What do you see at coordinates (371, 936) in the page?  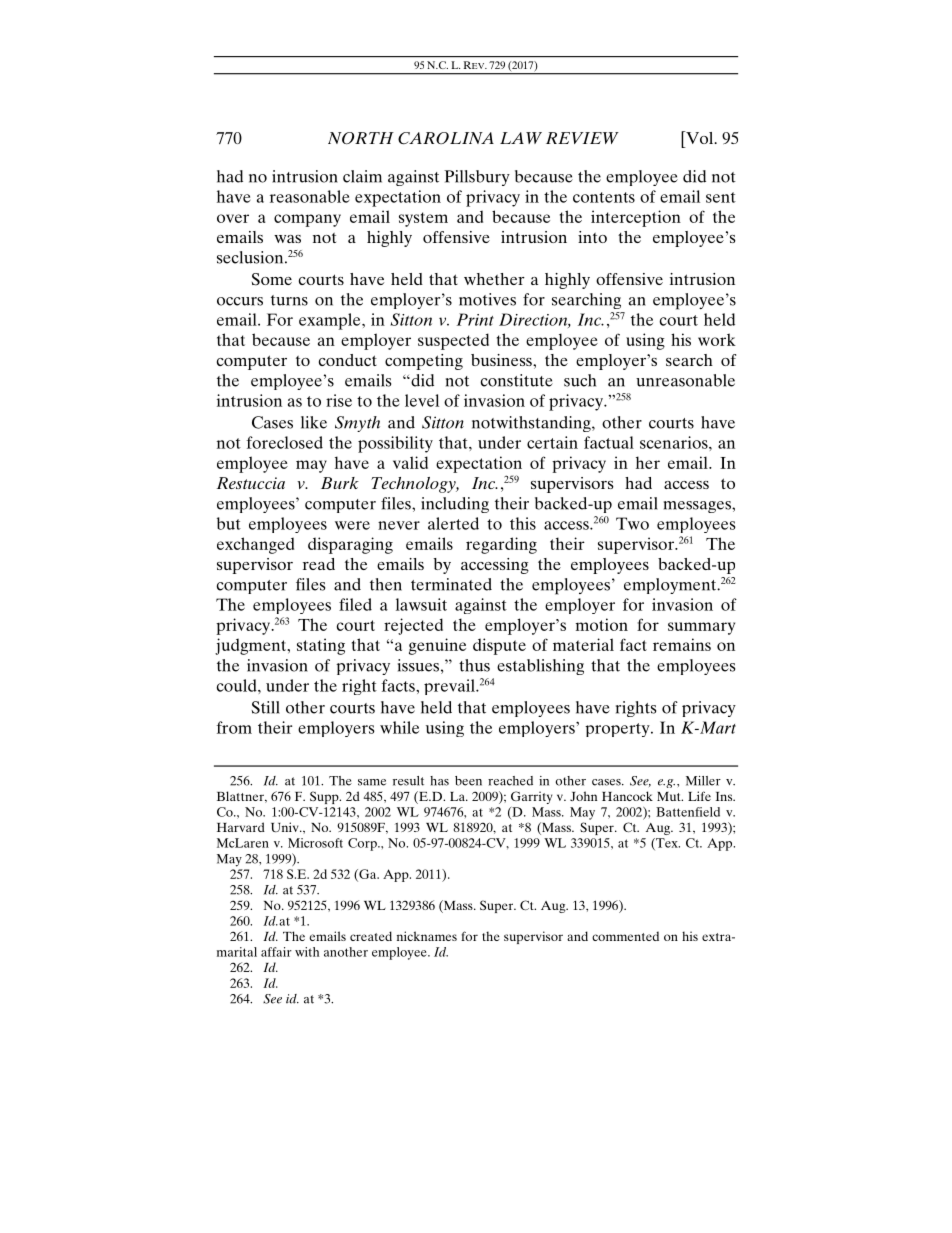 I see `created` at bounding box center [371, 936].
